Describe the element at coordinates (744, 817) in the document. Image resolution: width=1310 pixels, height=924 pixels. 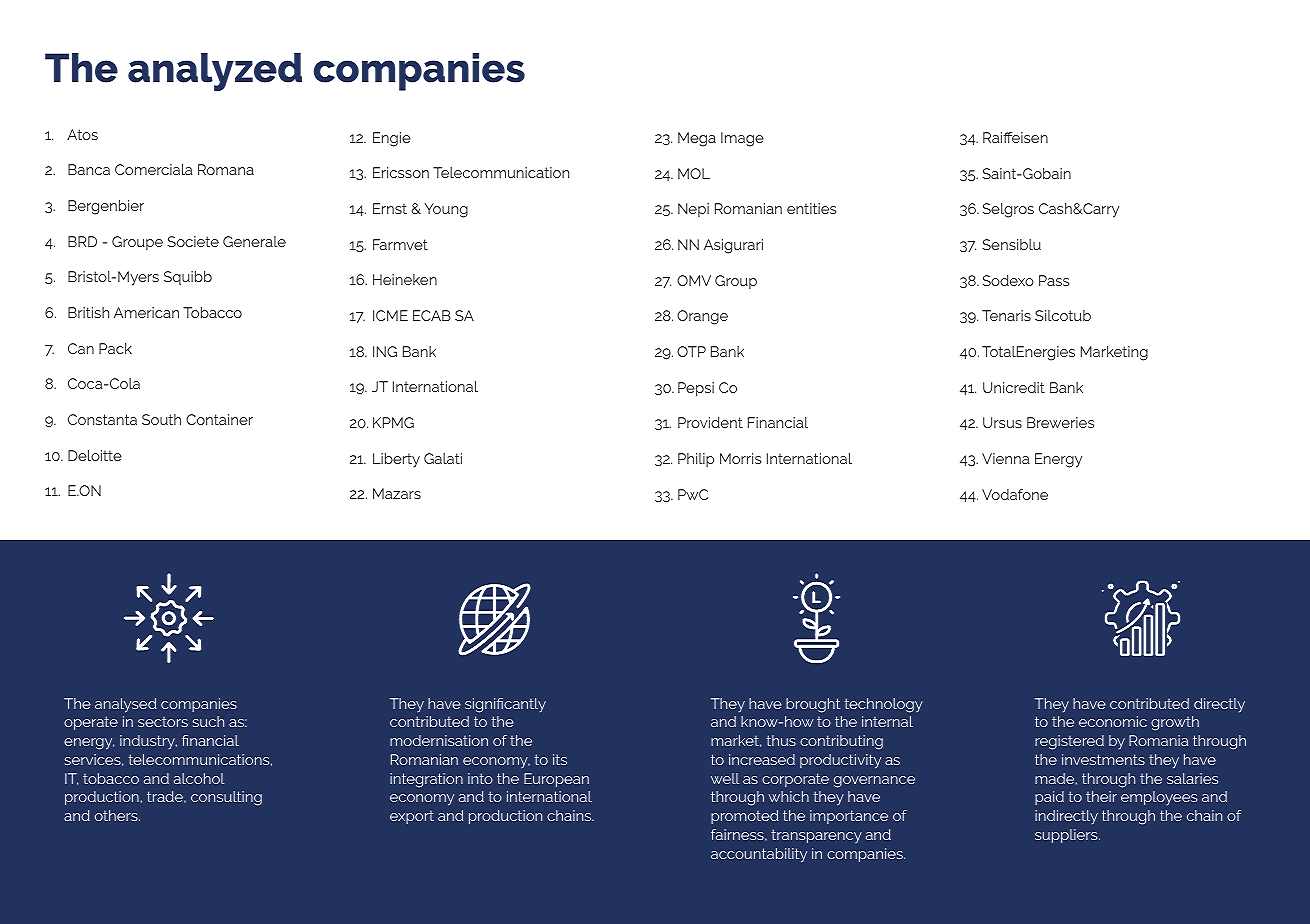
I see `promoted` at that location.
